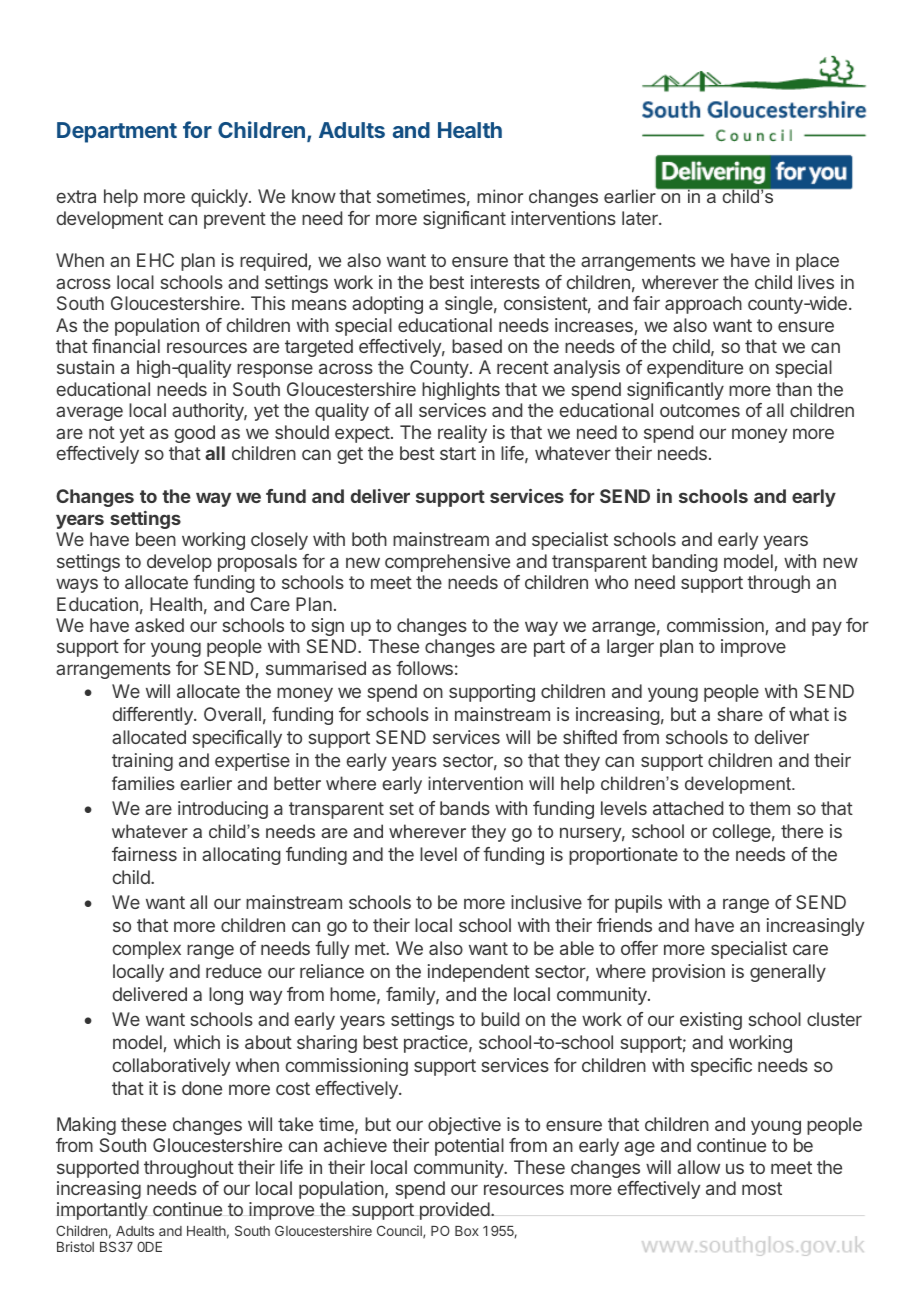 The width and height of the document is (924, 1309). I want to click on banding, so click(685, 563).
